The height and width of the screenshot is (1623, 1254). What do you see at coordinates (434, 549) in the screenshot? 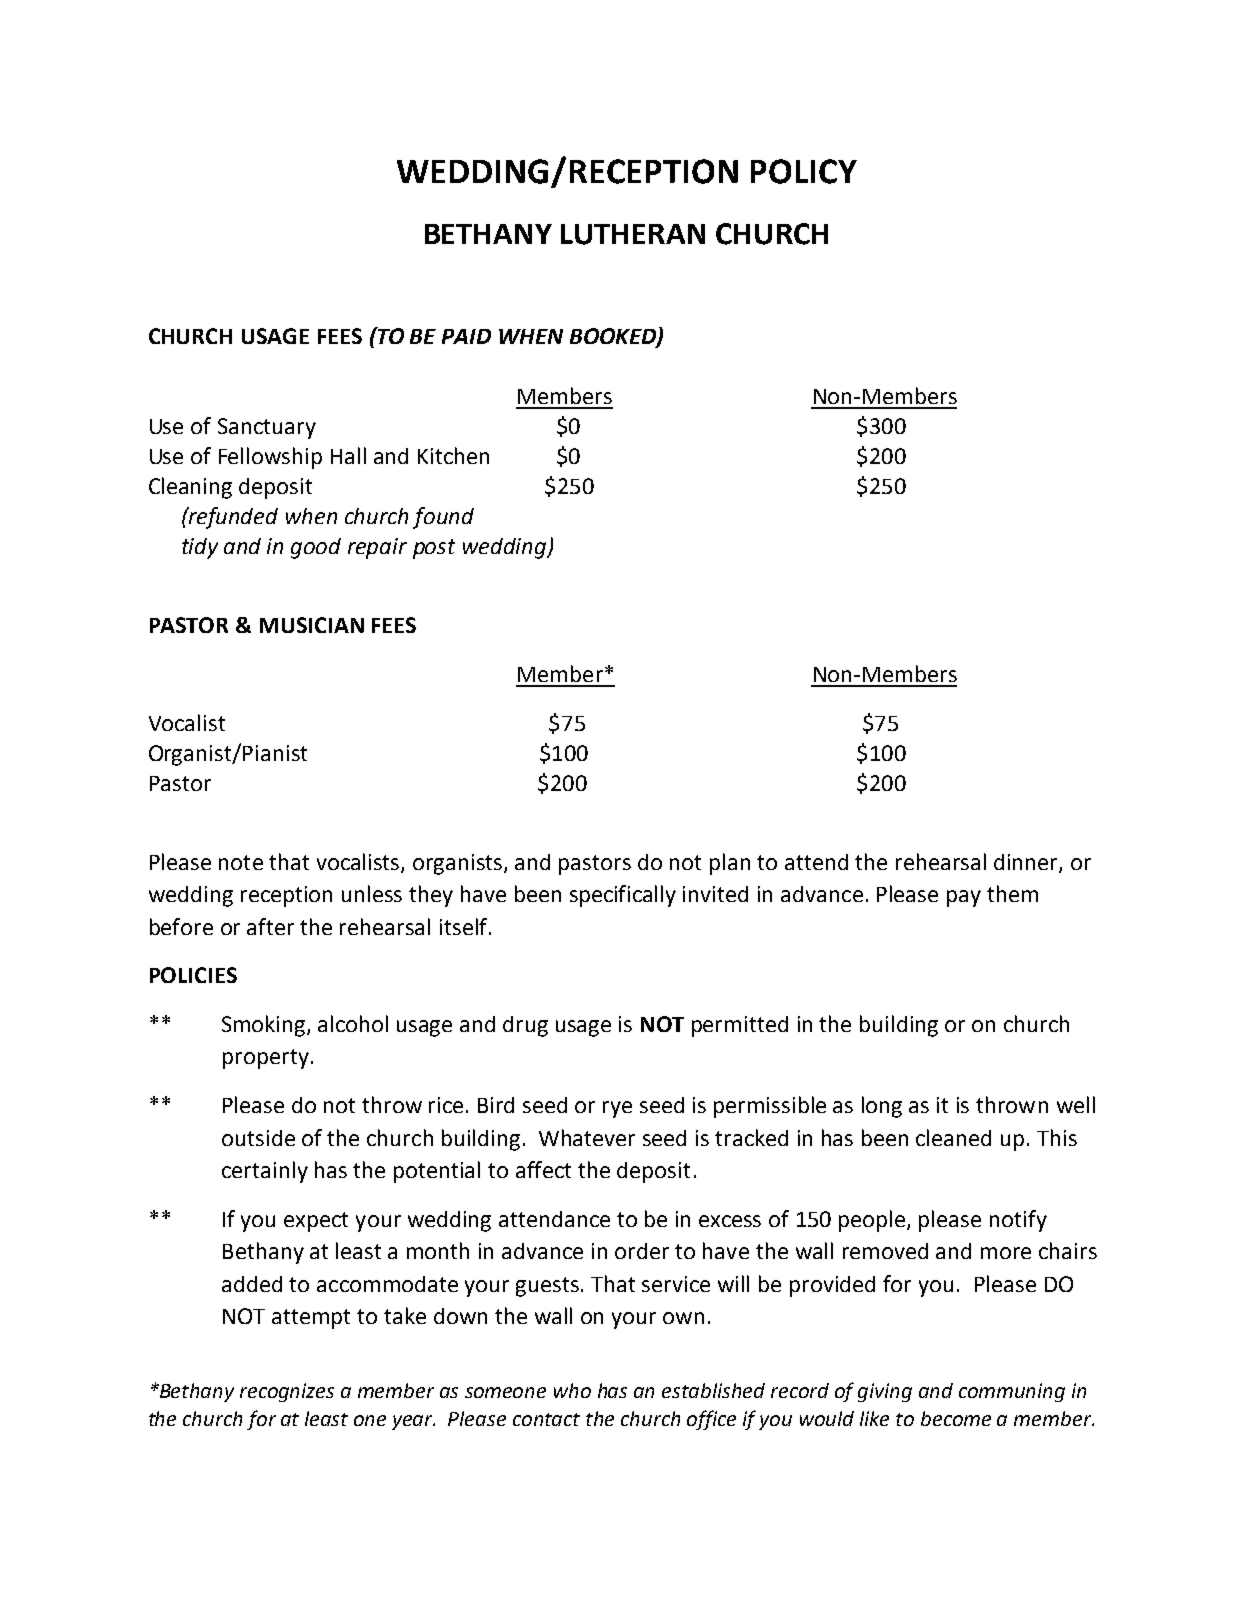
I see `post` at bounding box center [434, 549].
